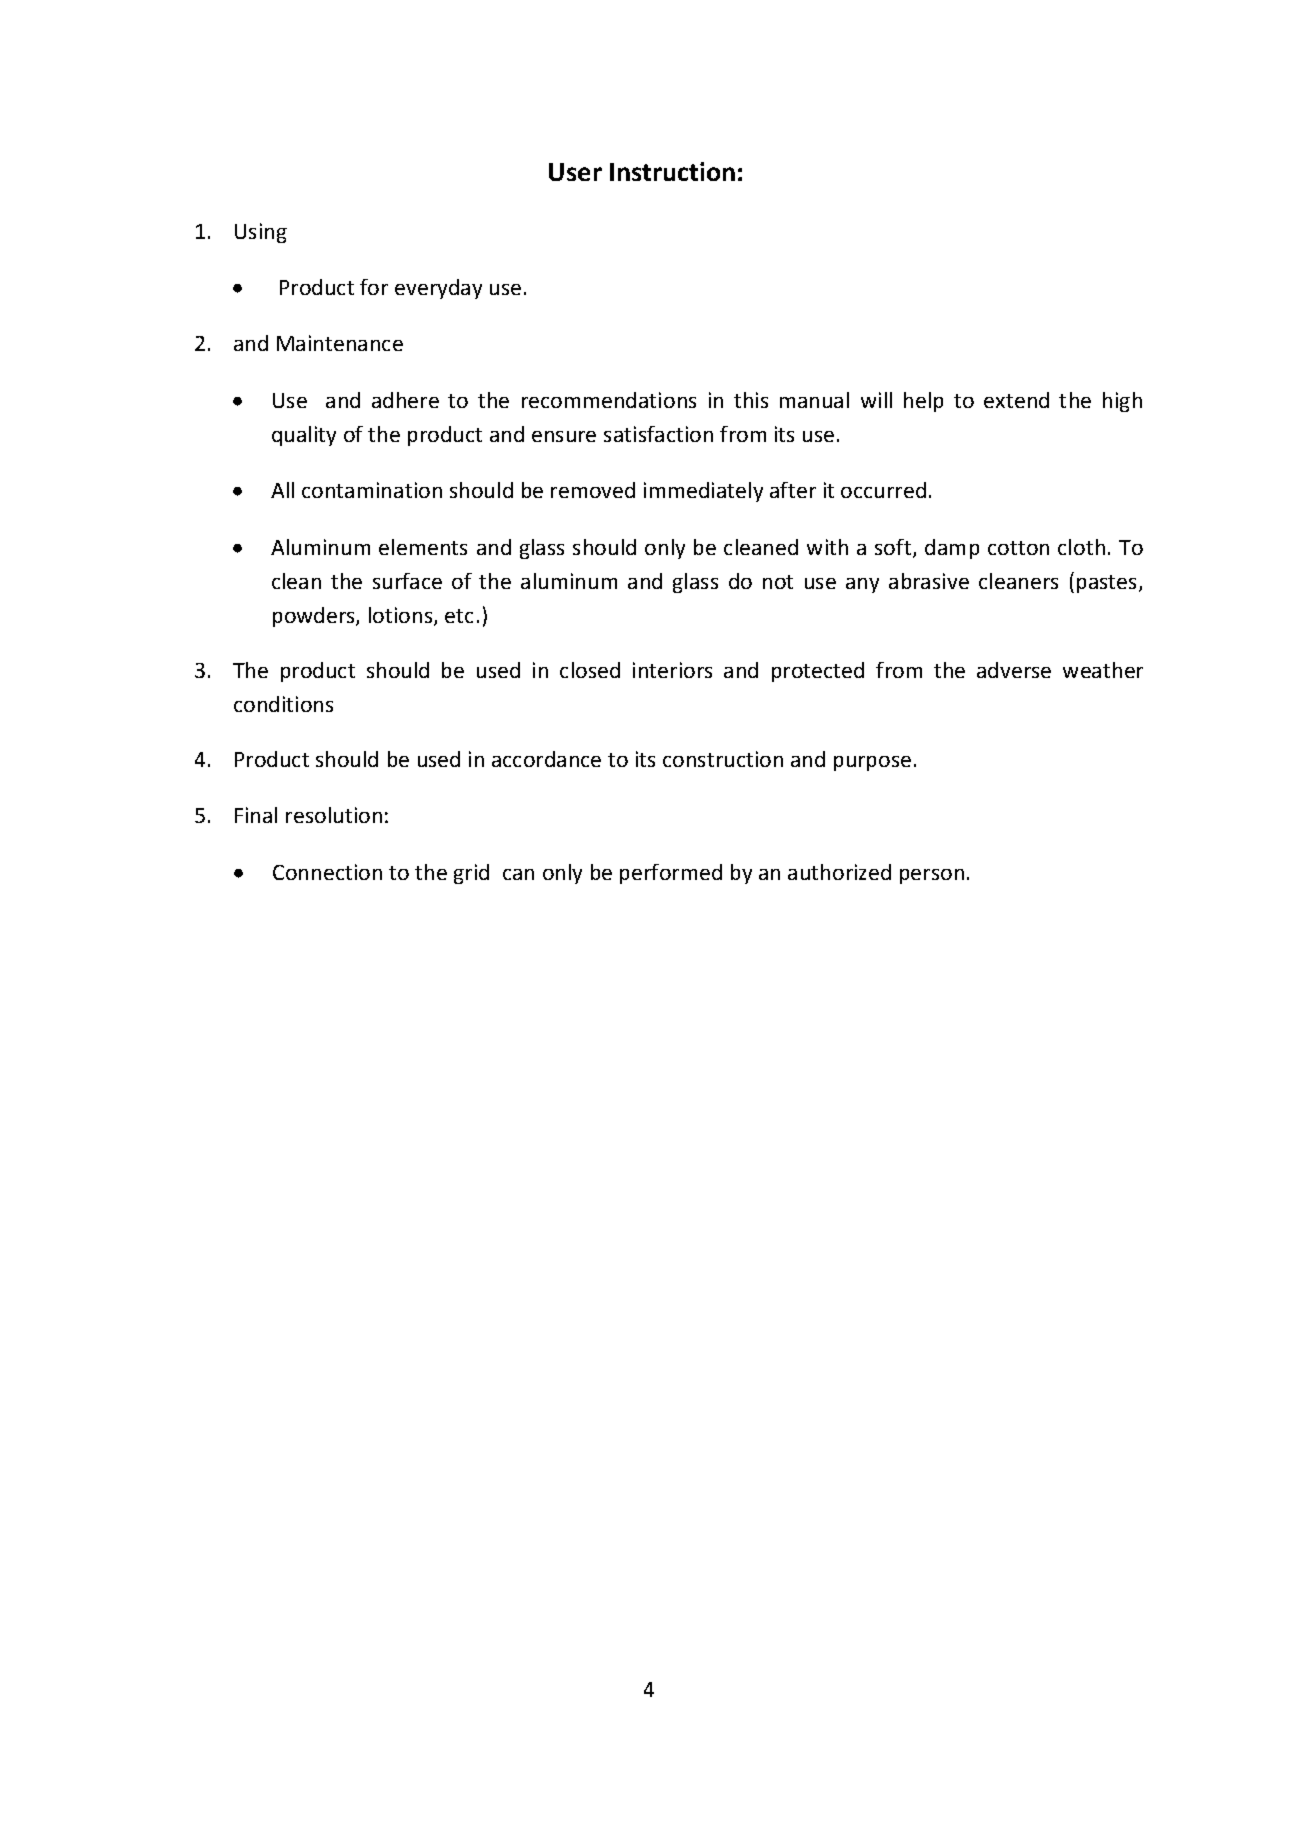 The image size is (1298, 1837). Describe the element at coordinates (672, 171) in the screenshot. I see `Instruction` at that location.
